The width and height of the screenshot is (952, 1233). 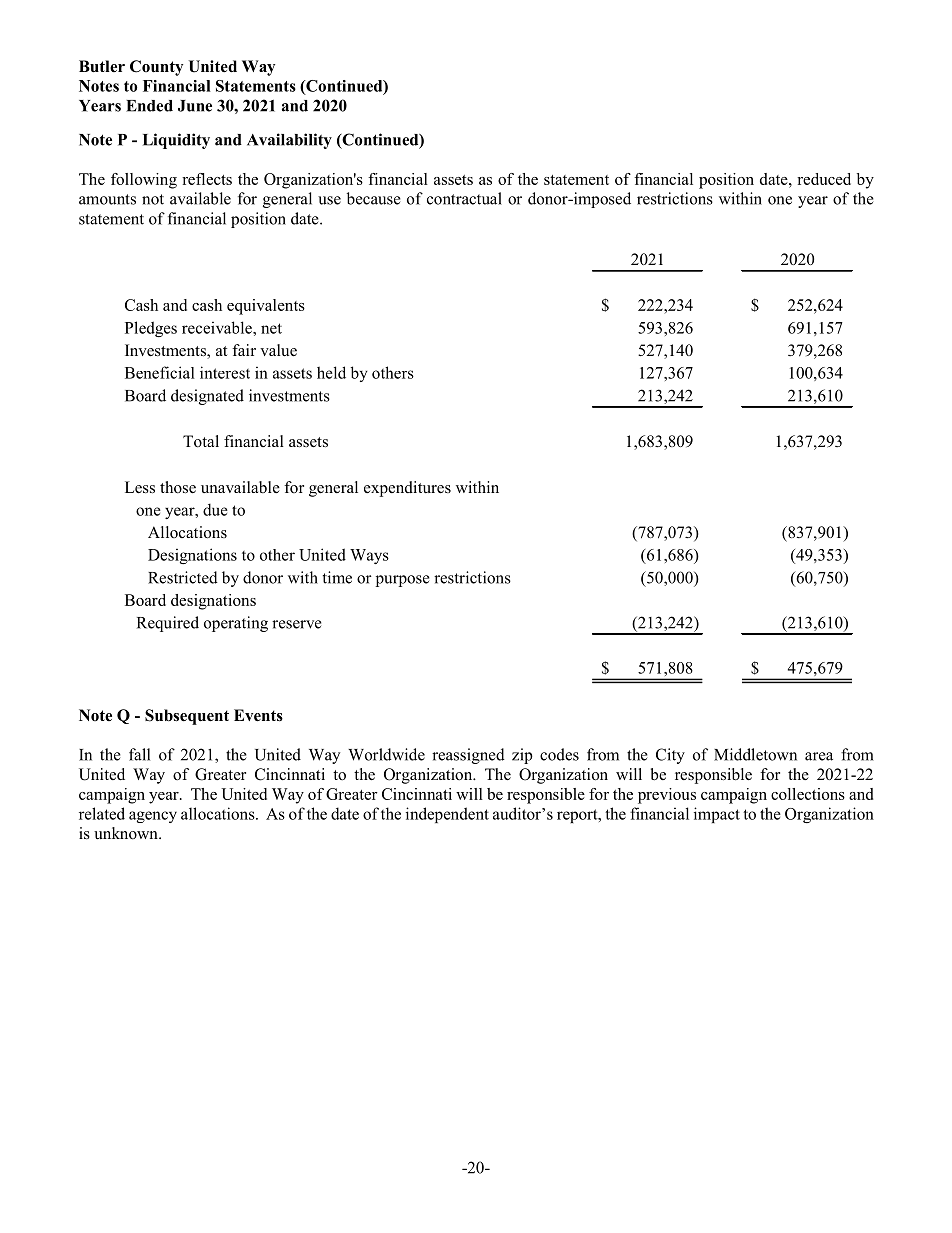 I want to click on Beneficial, so click(x=160, y=372).
